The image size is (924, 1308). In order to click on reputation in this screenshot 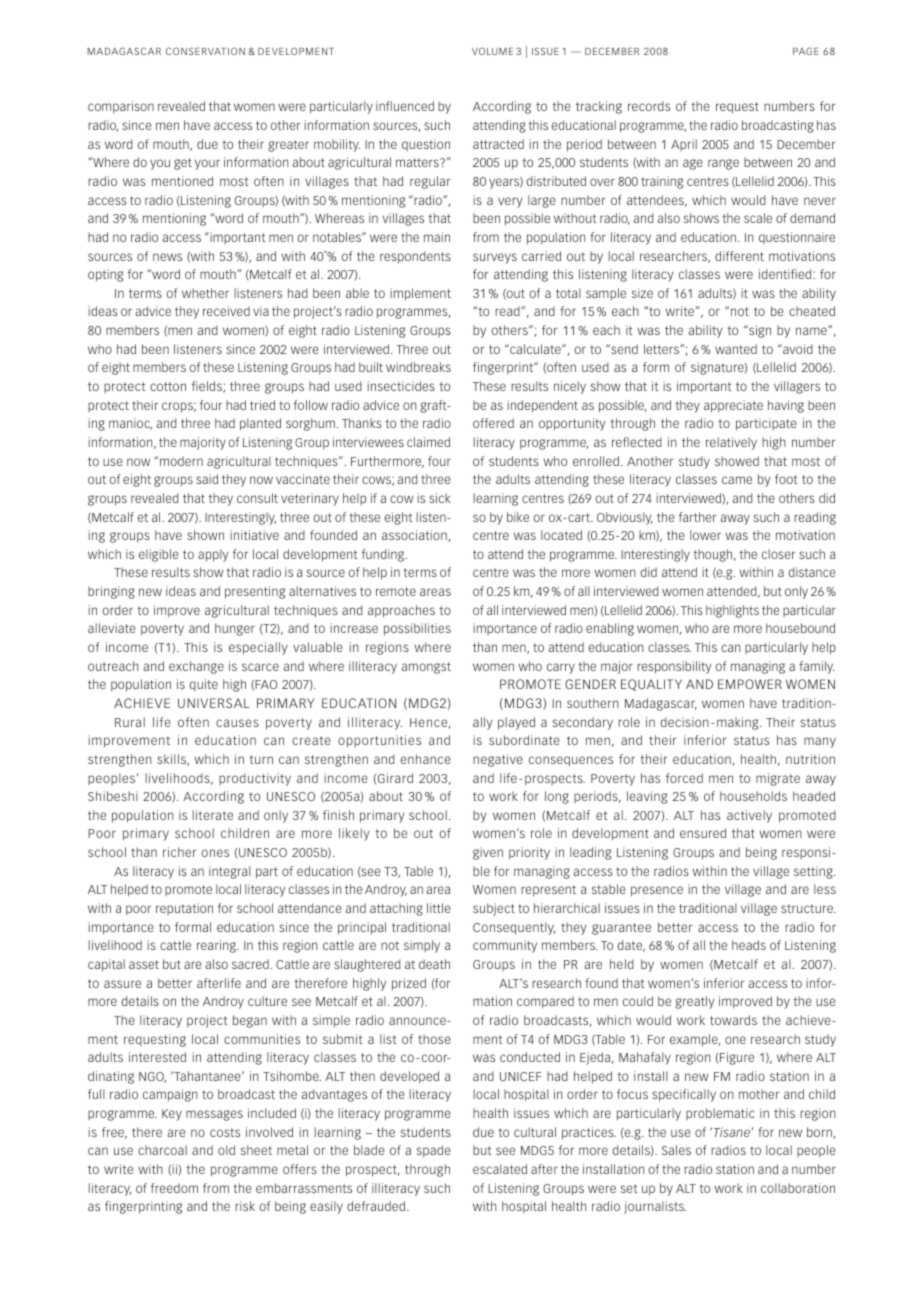, I will do `click(184, 909)`.
